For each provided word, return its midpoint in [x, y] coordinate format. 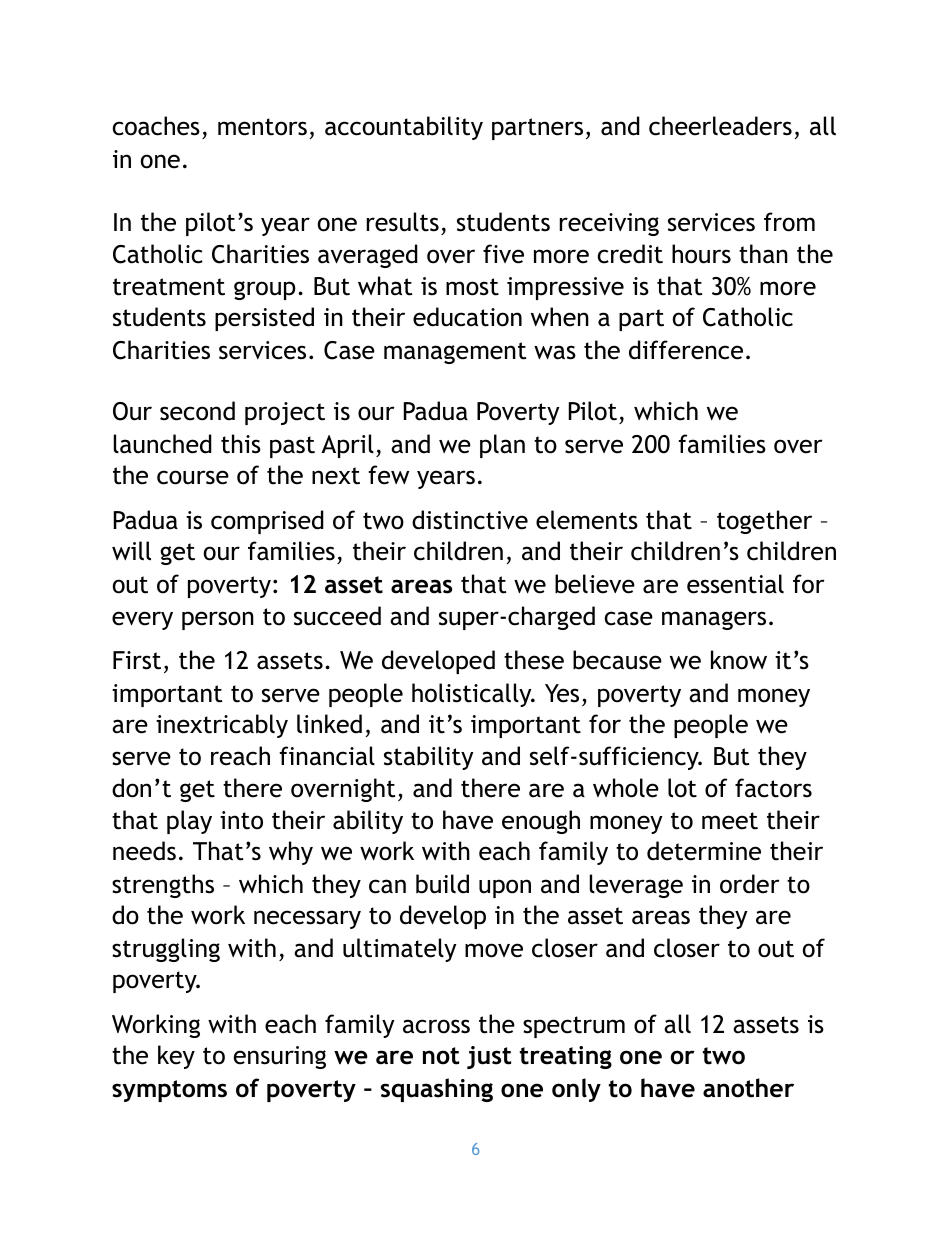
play [189, 822]
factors [773, 788]
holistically [473, 695]
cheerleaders [720, 126]
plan [502, 446]
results [403, 222]
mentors [262, 127]
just [489, 1057]
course [193, 477]
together [764, 522]
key [176, 1057]
